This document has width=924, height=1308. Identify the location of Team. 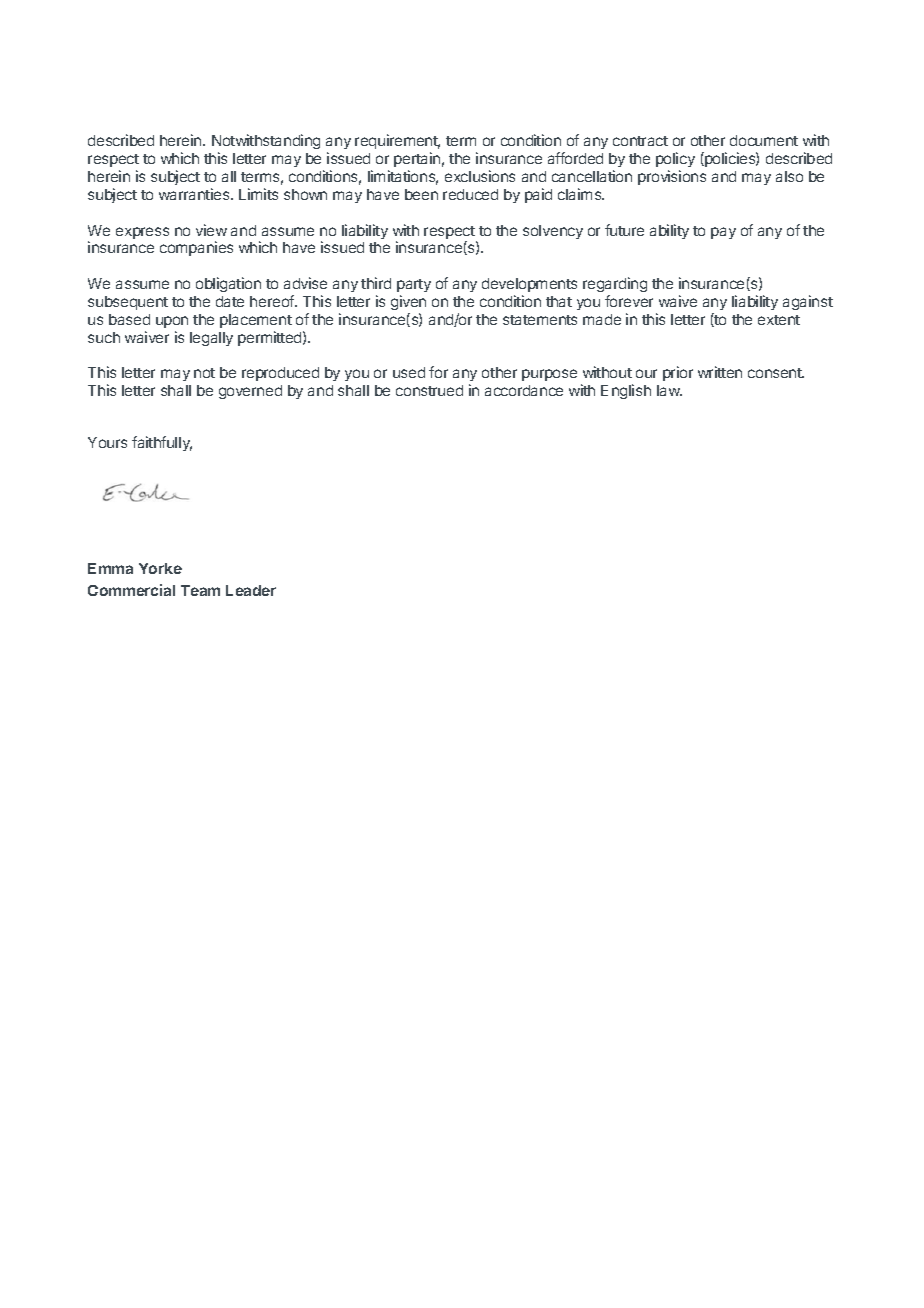
(200, 590).
